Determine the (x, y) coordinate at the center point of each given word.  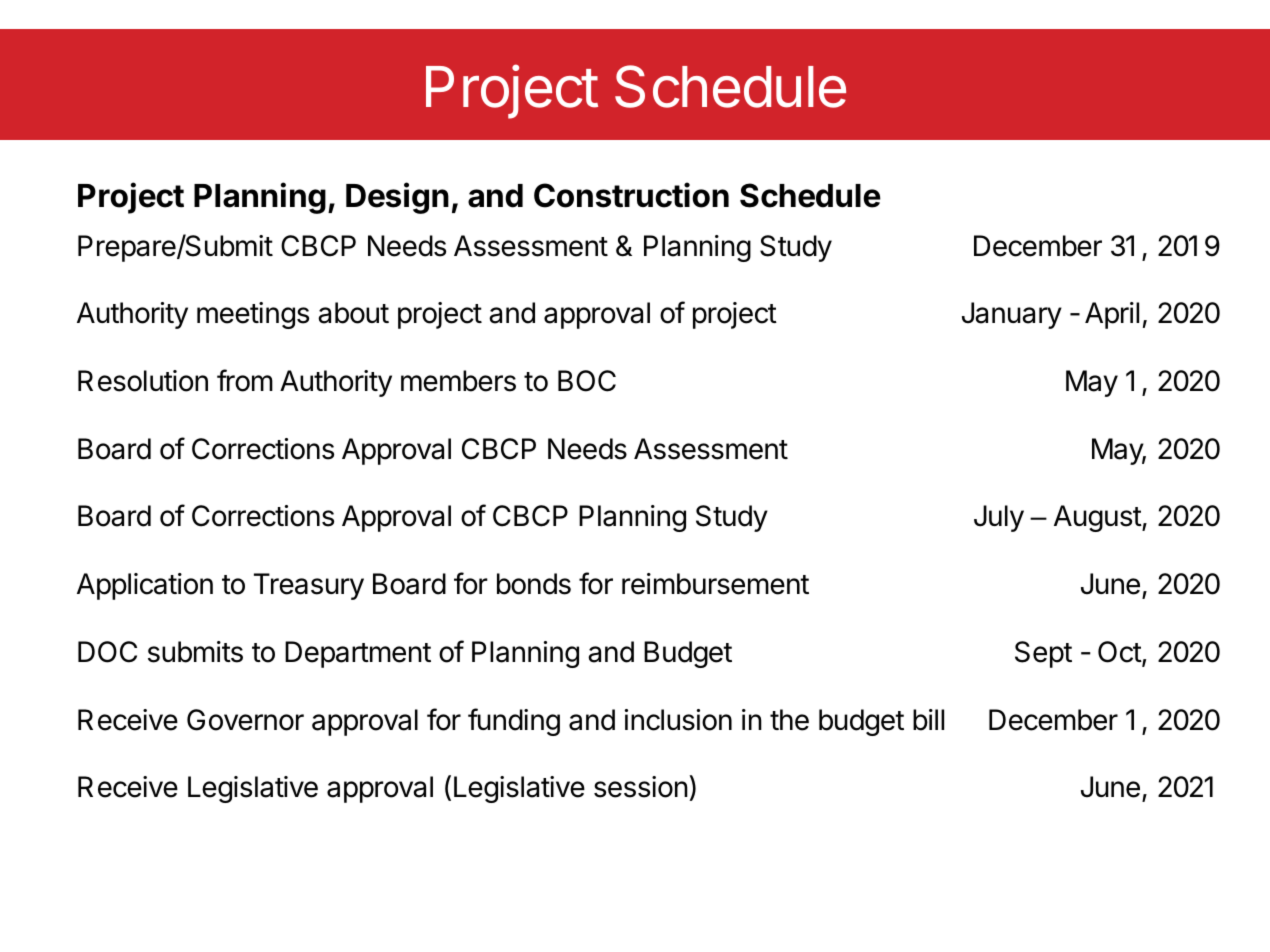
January (1012, 315)
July (999, 518)
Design (397, 198)
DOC (107, 652)
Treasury (309, 586)
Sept (1043, 654)
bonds (534, 584)
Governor (245, 720)
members (458, 381)
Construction (631, 195)
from (245, 380)
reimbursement (715, 584)
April (1112, 315)
